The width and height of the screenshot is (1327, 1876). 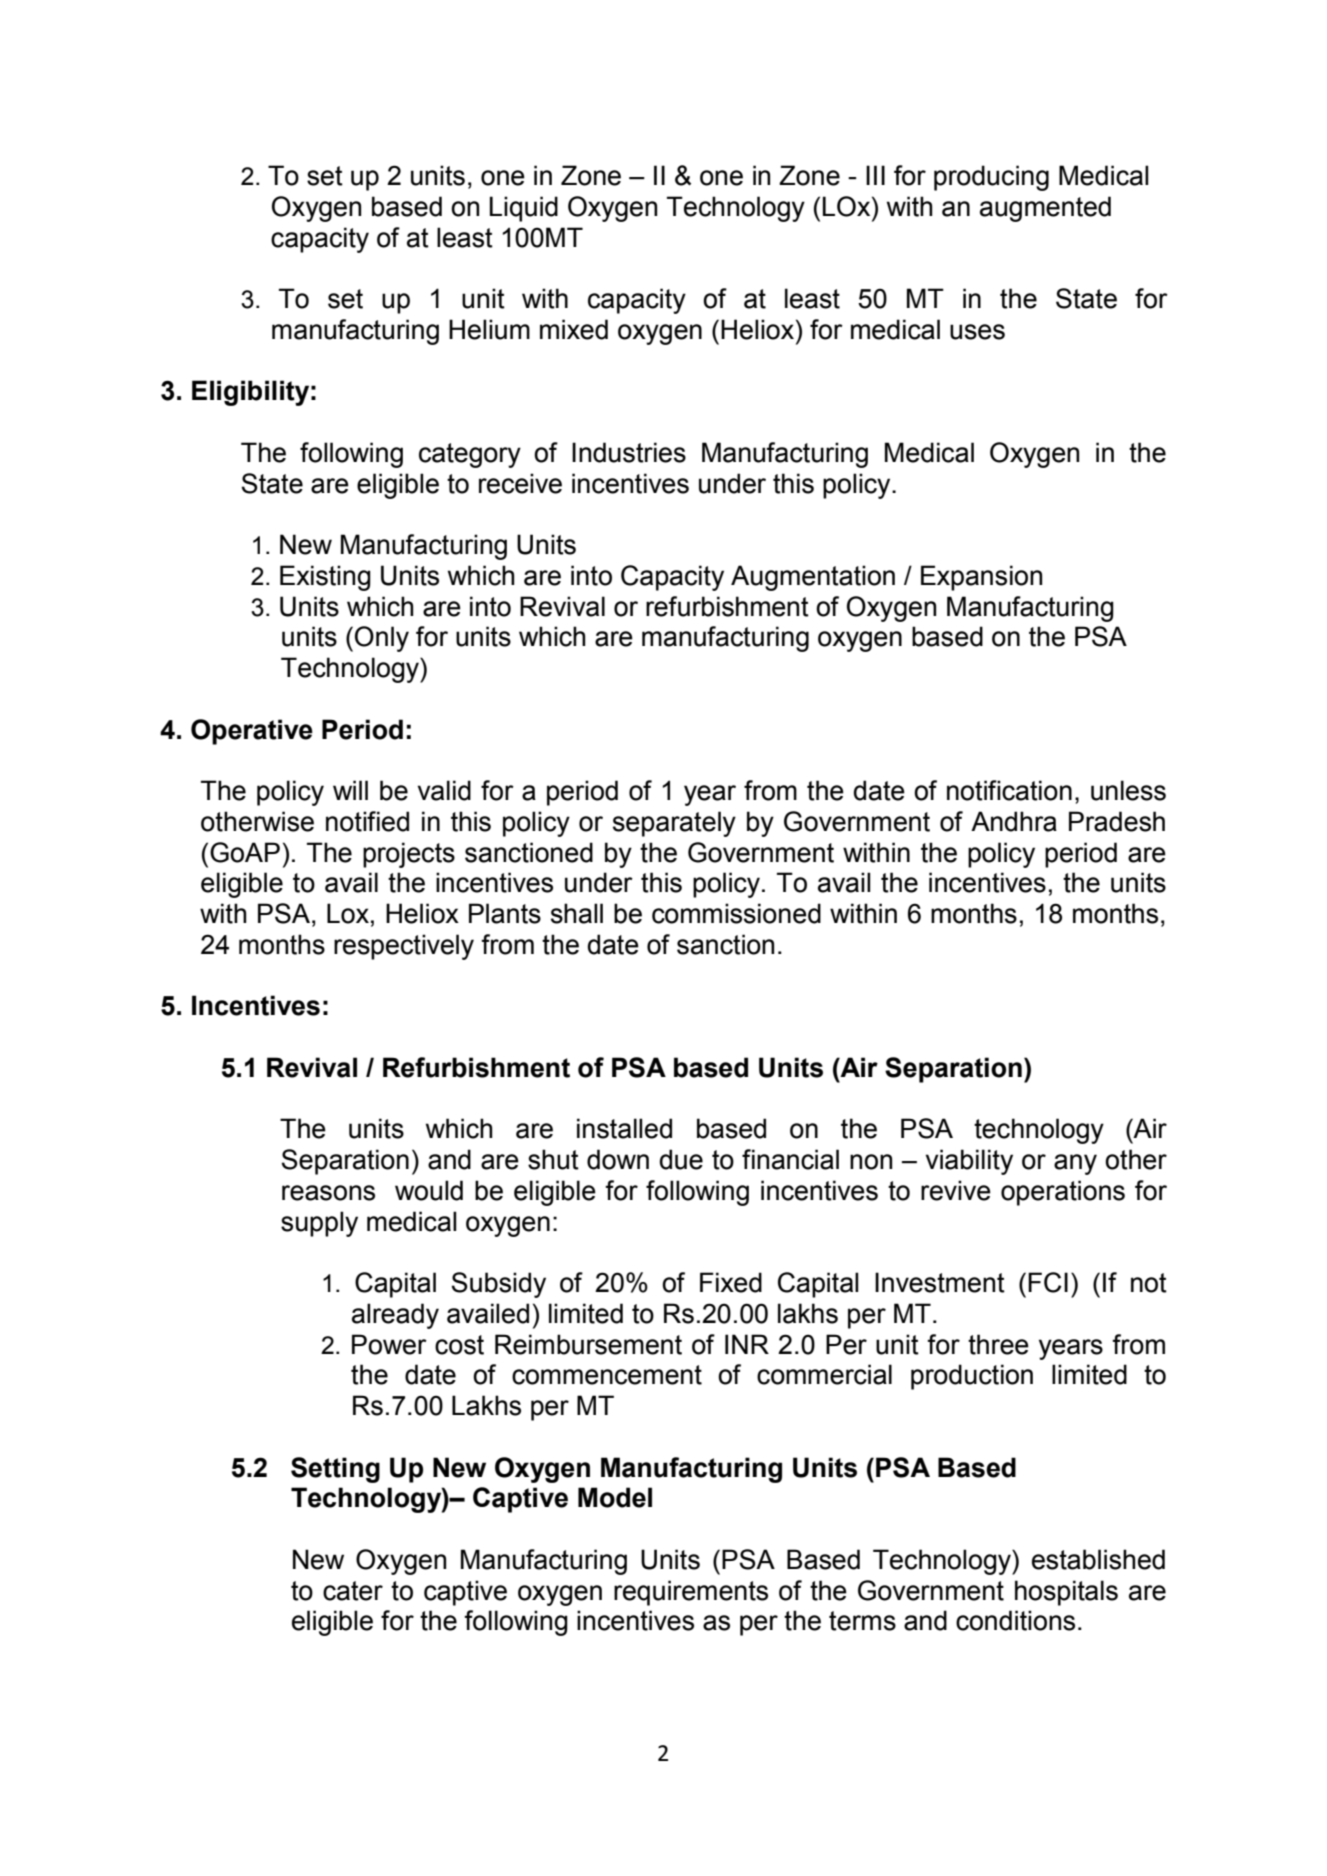 What do you see at coordinates (353, 1591) in the screenshot?
I see `cater` at bounding box center [353, 1591].
